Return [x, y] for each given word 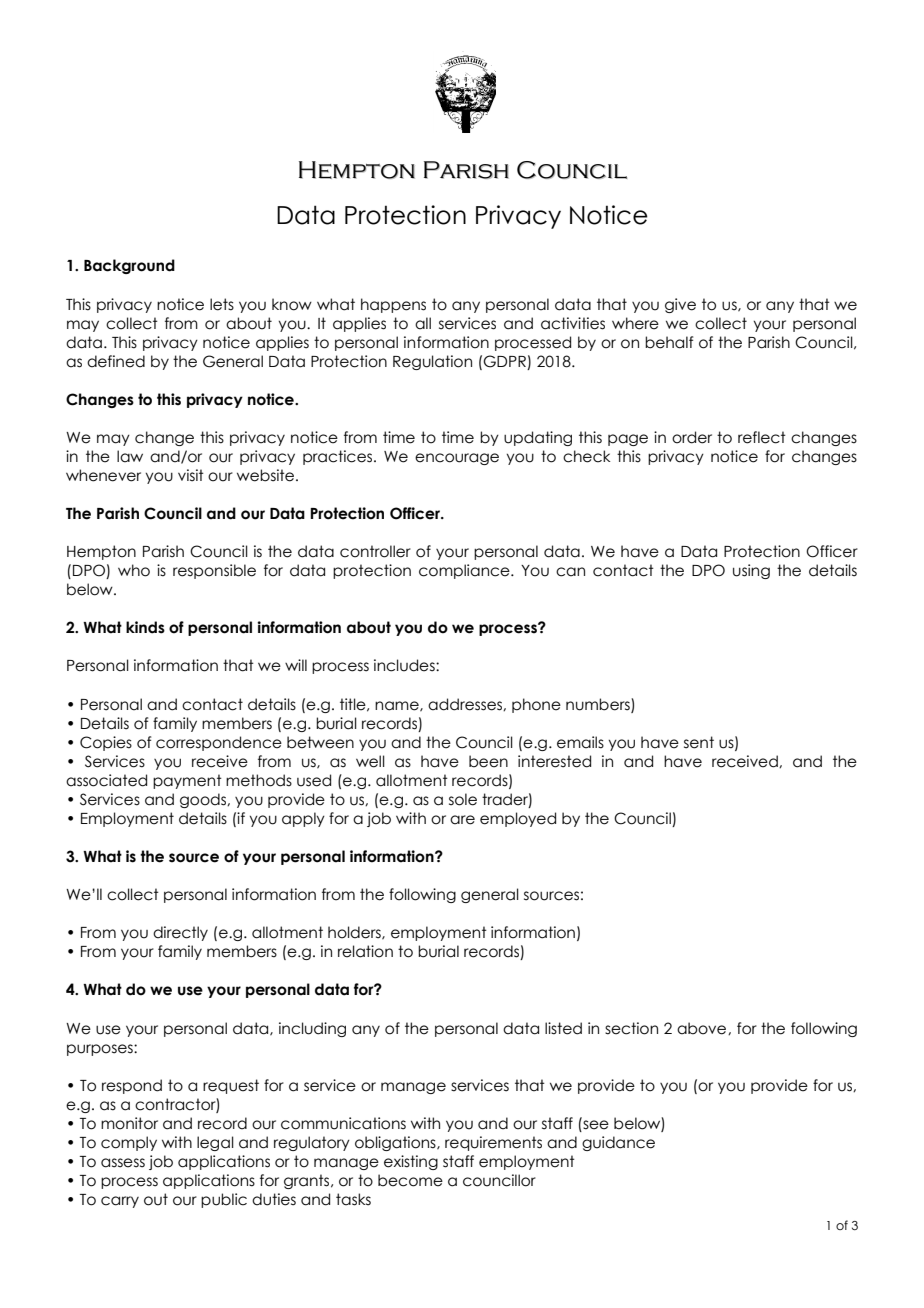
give [680, 305]
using [751, 571]
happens [393, 305]
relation [365, 951]
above [703, 1028]
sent [699, 742]
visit [191, 475]
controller [375, 551]
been [488, 761]
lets [222, 304]
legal [215, 1143]
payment [187, 781]
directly [180, 933]
